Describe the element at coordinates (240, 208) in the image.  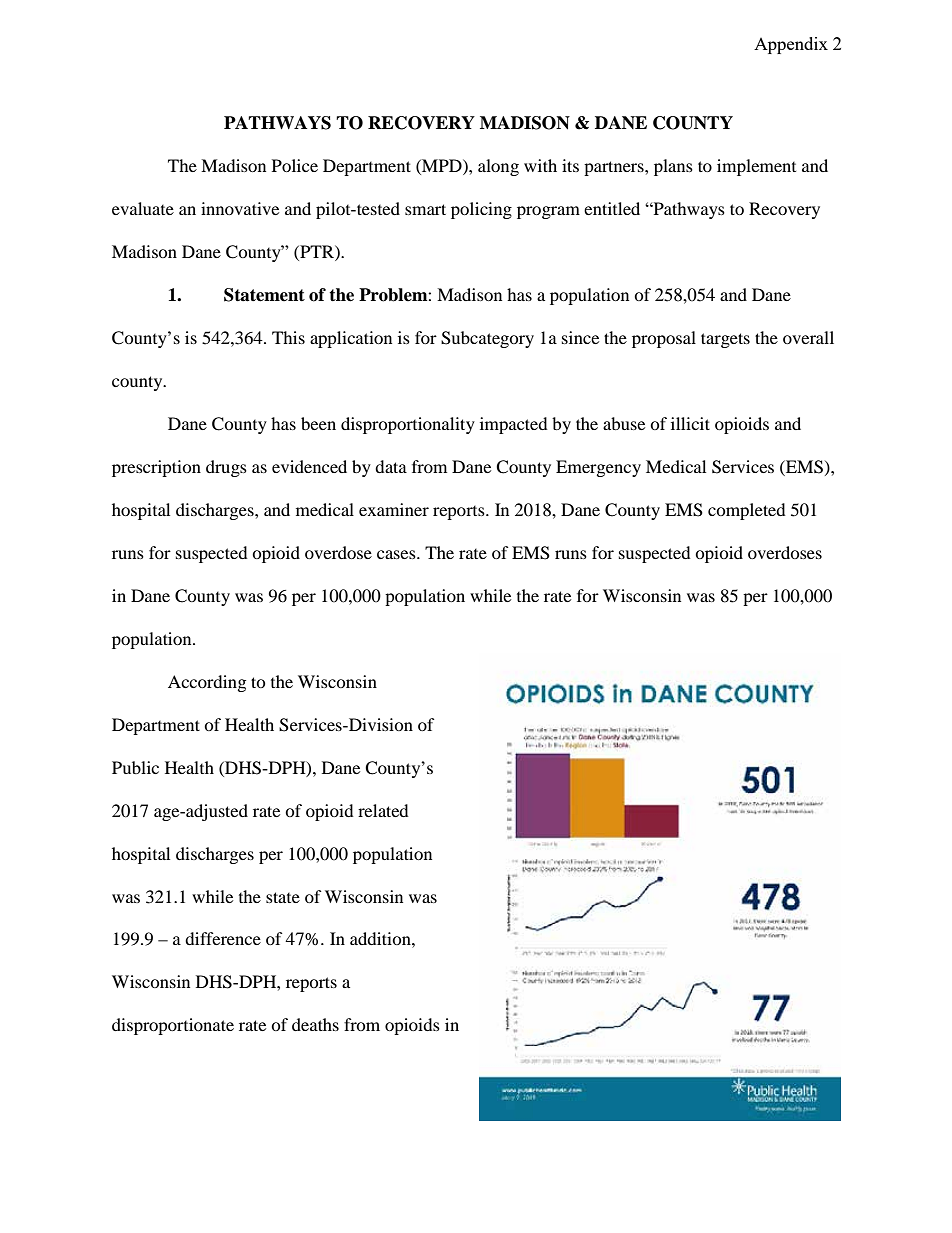
I see `innovative` at that location.
